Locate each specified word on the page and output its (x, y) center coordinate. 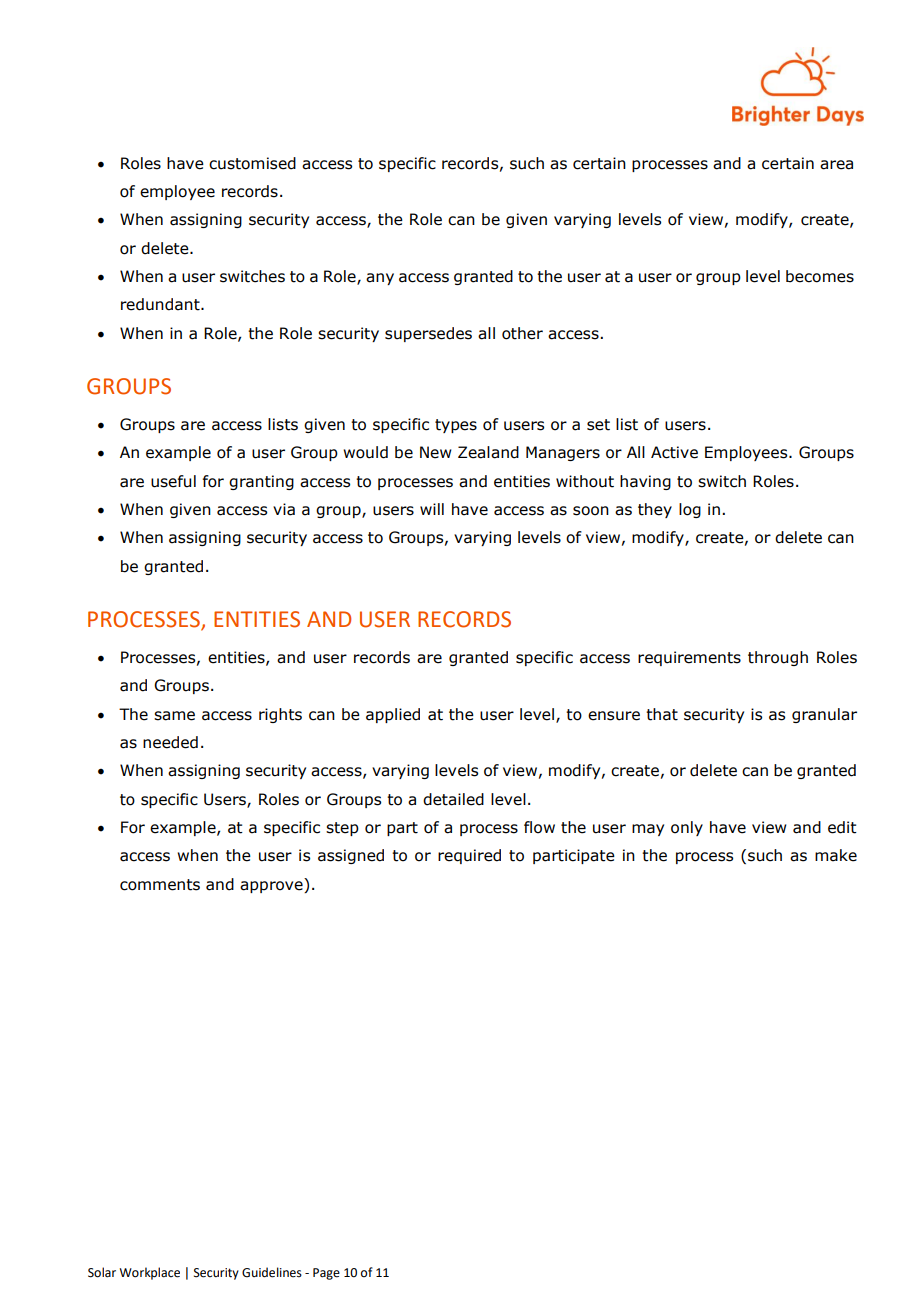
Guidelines (272, 1272)
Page (326, 1274)
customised (252, 163)
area (836, 165)
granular (824, 715)
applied (393, 715)
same (174, 716)
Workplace (149, 1273)
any (380, 279)
